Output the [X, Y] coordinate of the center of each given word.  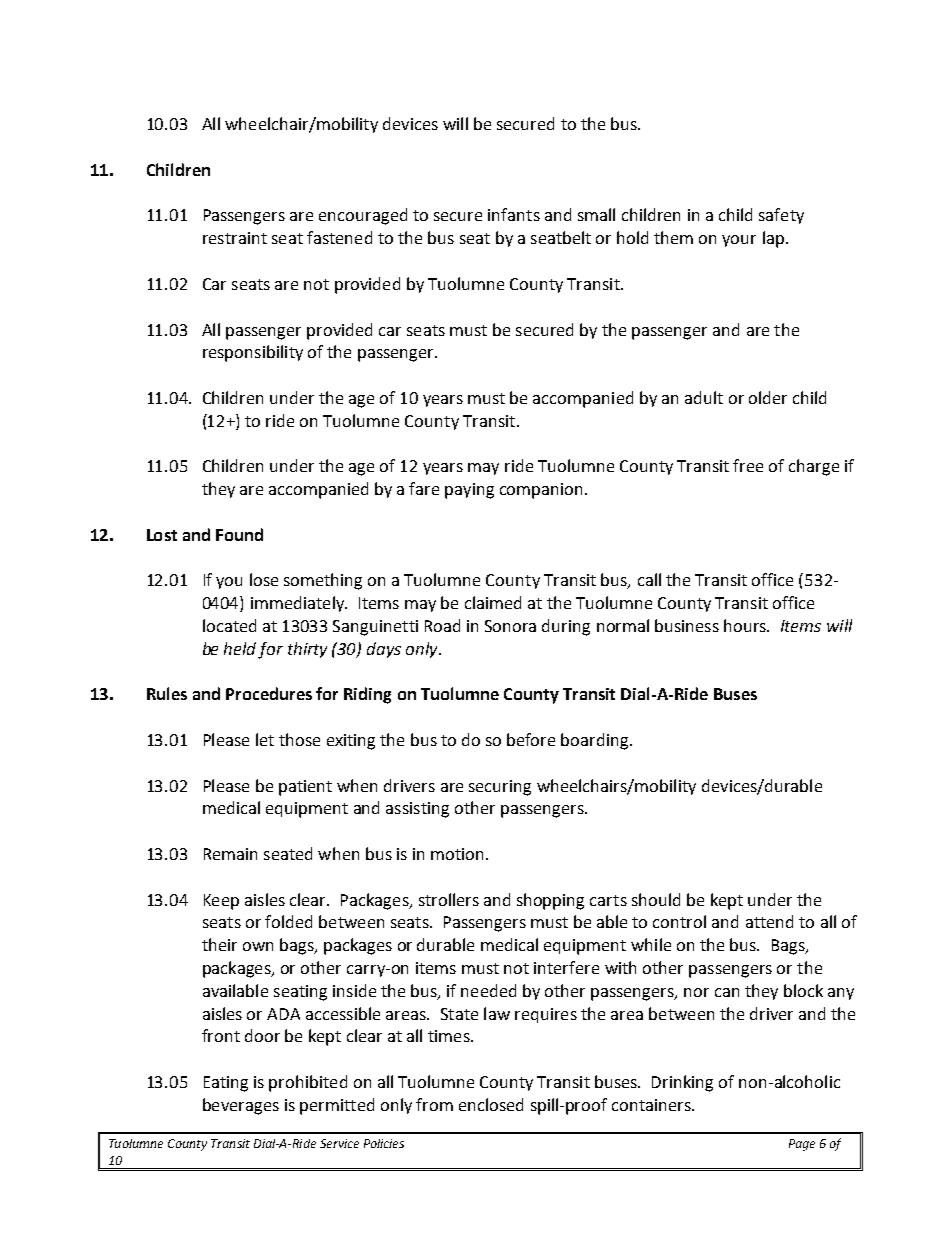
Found [239, 534]
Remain [230, 854]
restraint [235, 238]
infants [514, 214]
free [748, 465]
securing [500, 788]
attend [769, 921]
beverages [241, 1106]
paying [469, 491]
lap [773, 239]
